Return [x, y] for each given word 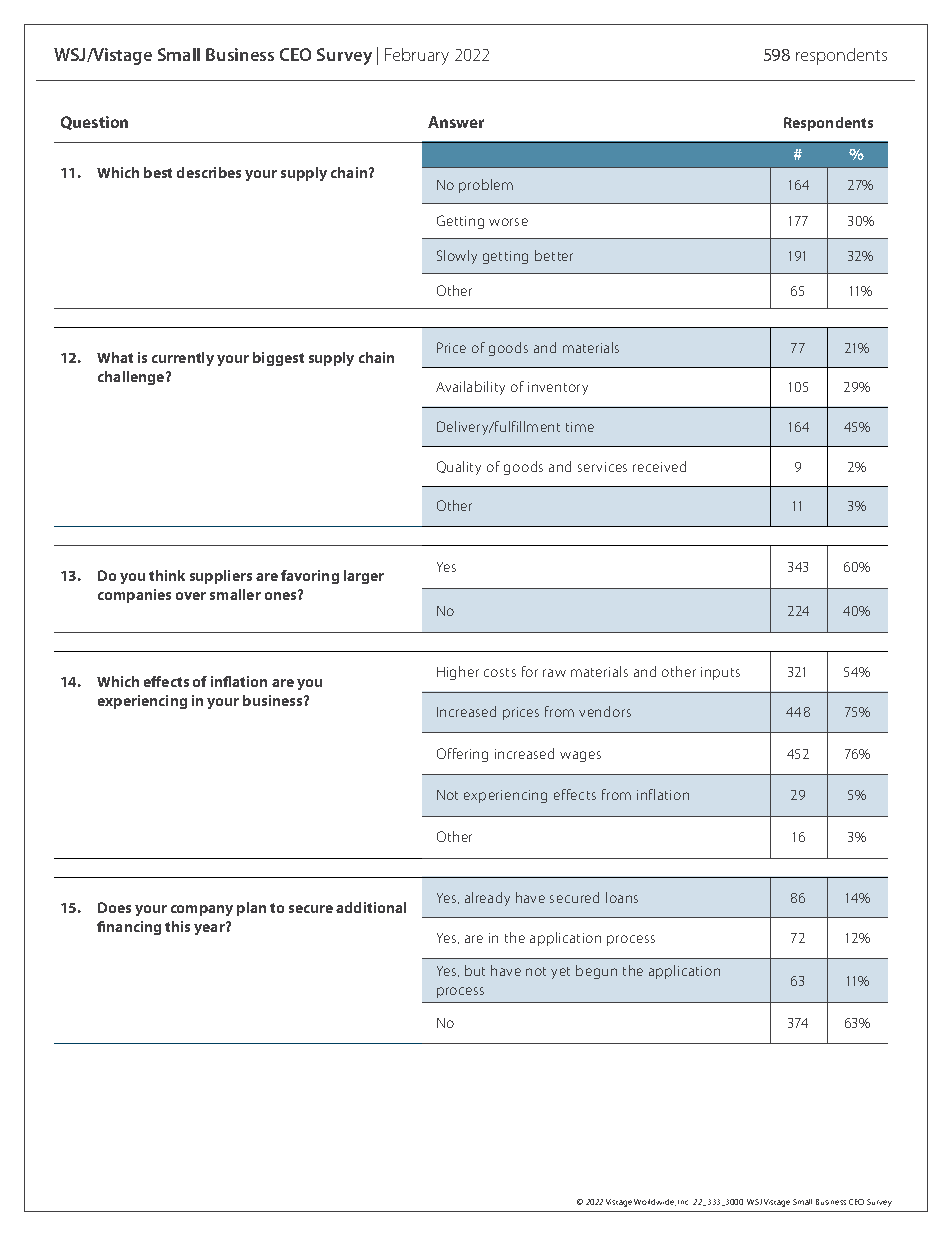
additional [371, 907]
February [417, 56]
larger [364, 577]
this [177, 926]
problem [486, 186]
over [191, 596]
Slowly [457, 257]
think [167, 575]
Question [94, 123]
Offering [462, 755]
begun [596, 972]
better [554, 255]
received [659, 466]
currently [183, 359]
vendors [605, 711]
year [210, 928]
